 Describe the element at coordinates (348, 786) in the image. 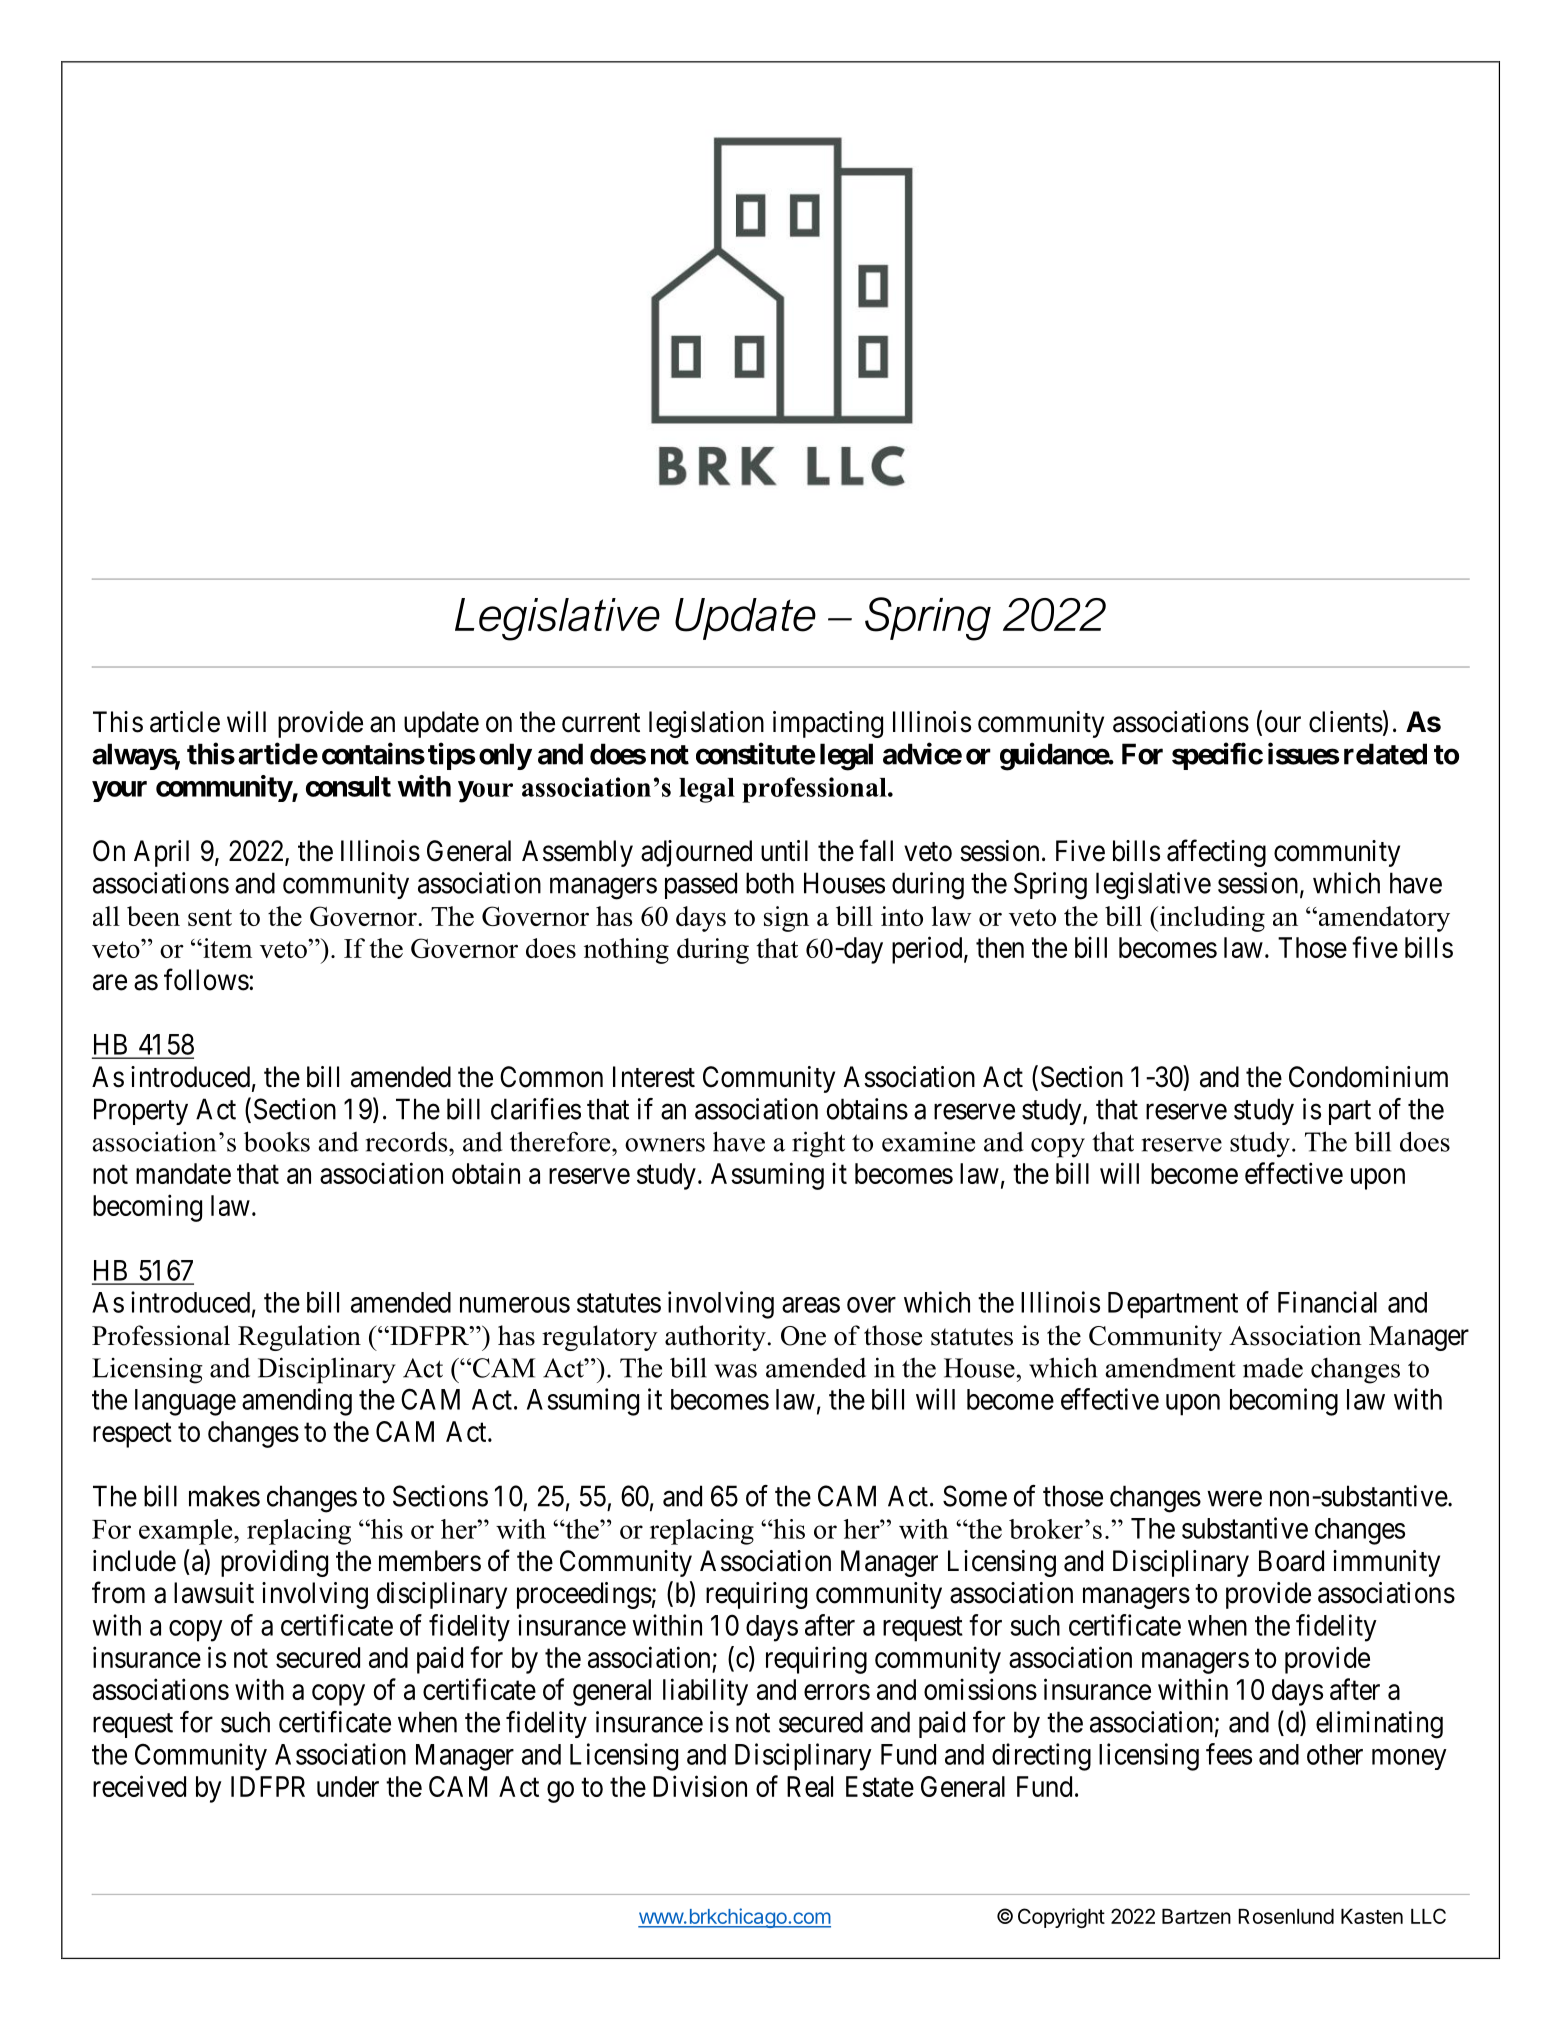

I see `consult` at that location.
